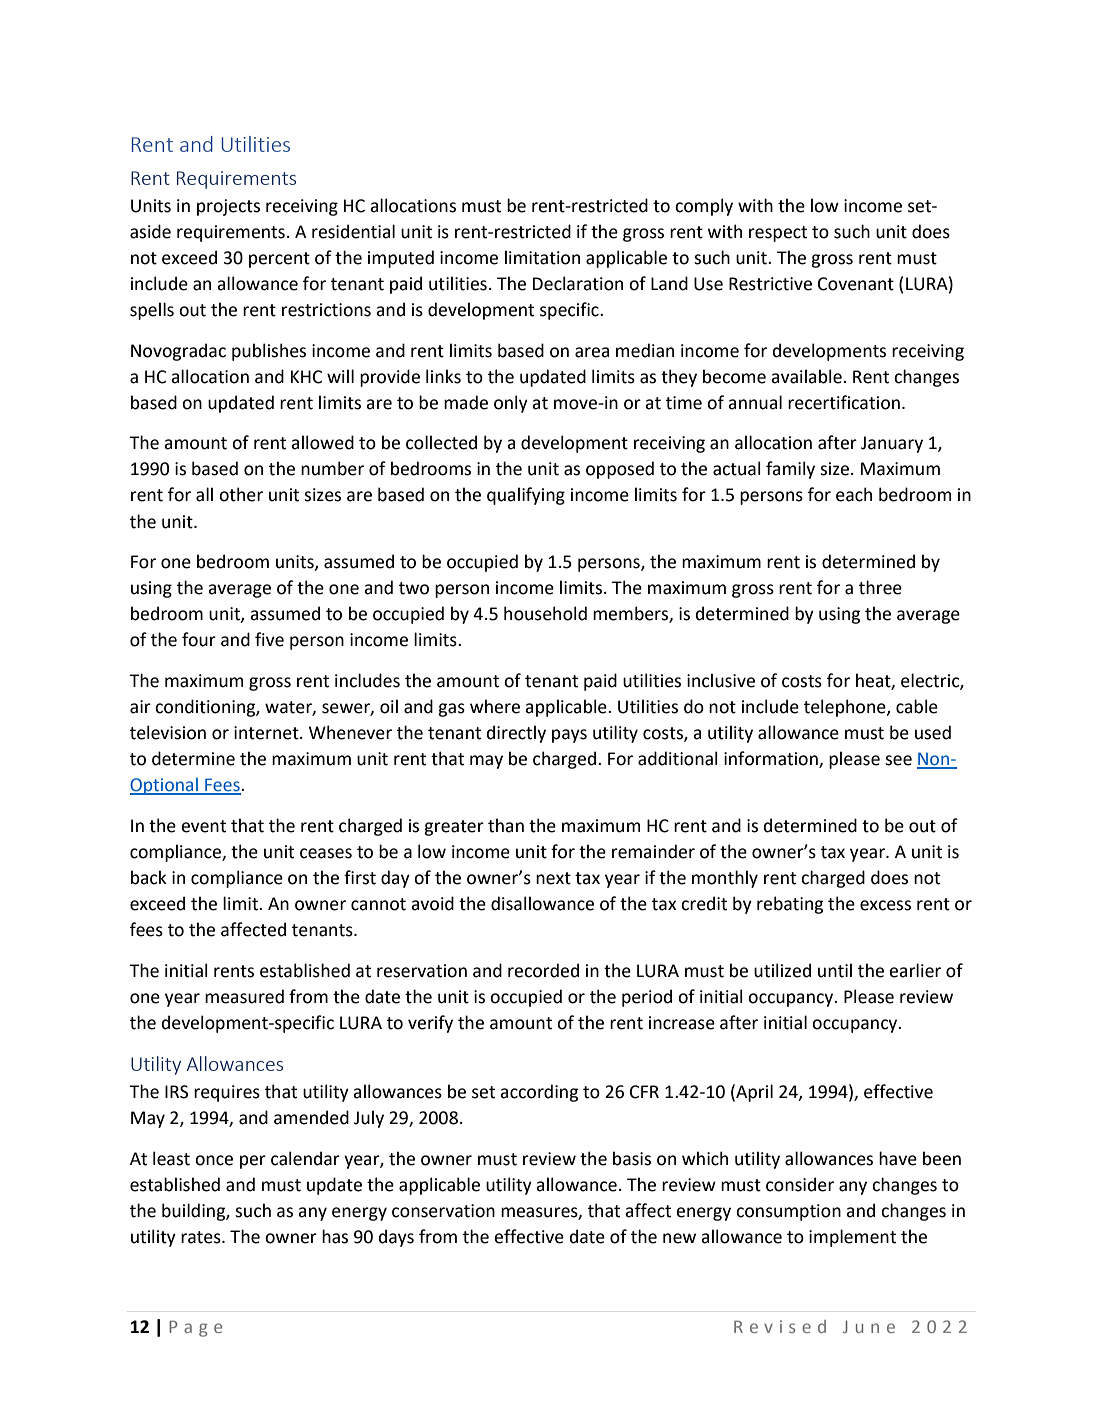 The height and width of the document is (1427, 1103). Describe the element at coordinates (543, 970) in the document. I see `recorded` at that location.
